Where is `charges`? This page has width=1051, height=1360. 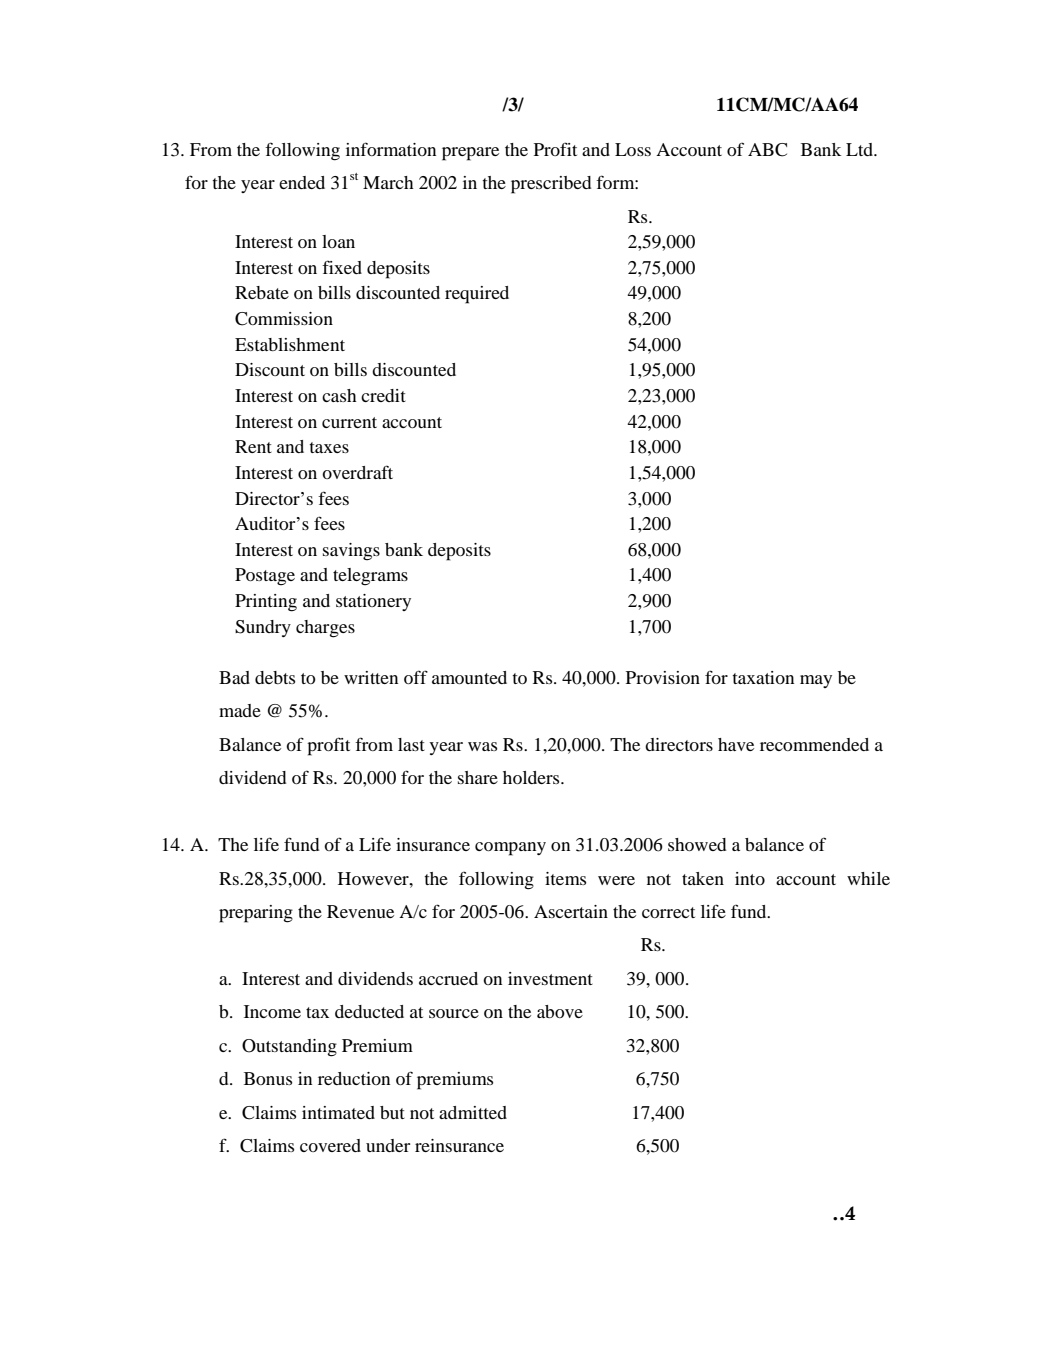 charges is located at coordinates (325, 629).
